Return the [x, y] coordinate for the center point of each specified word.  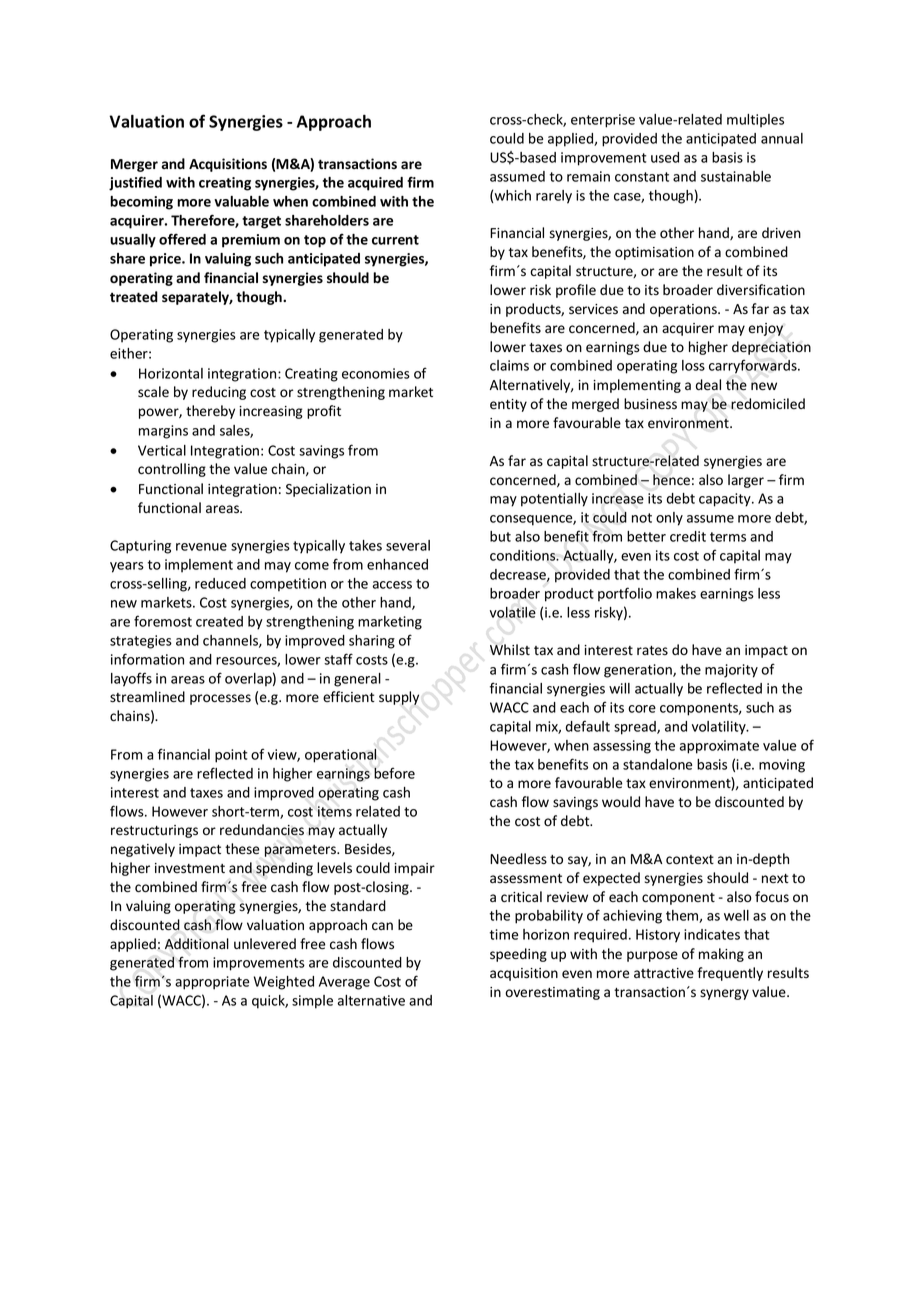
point [231, 756]
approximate [719, 747]
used [665, 157]
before [394, 773]
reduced [220, 583]
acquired [375, 184]
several [408, 545]
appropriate [212, 983]
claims [509, 365]
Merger [134, 165]
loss [693, 365]
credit [688, 536]
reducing [219, 393]
